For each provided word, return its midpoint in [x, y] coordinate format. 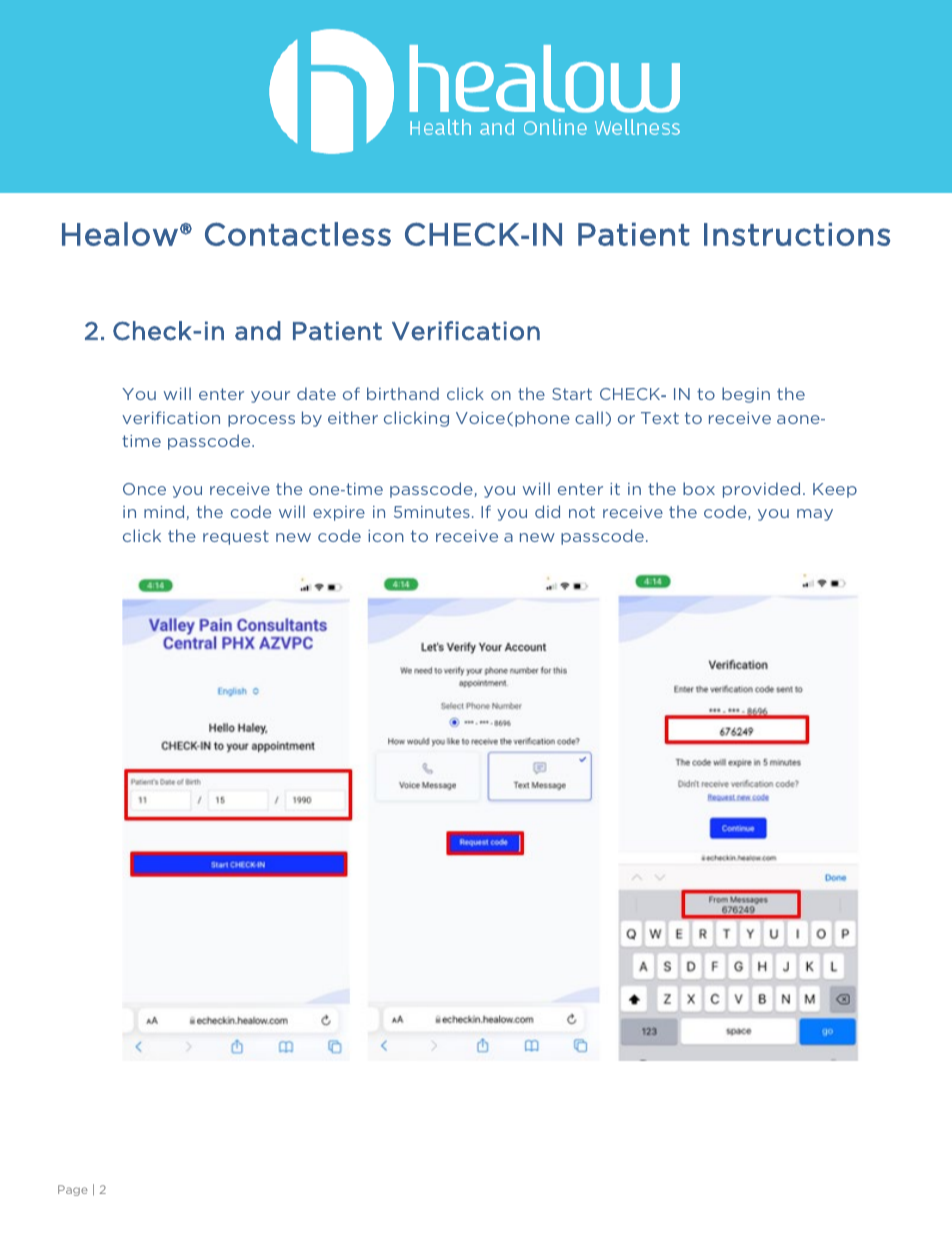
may [815, 515]
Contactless [298, 234]
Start [572, 394]
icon [386, 536]
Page [73, 1190]
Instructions [797, 234]
